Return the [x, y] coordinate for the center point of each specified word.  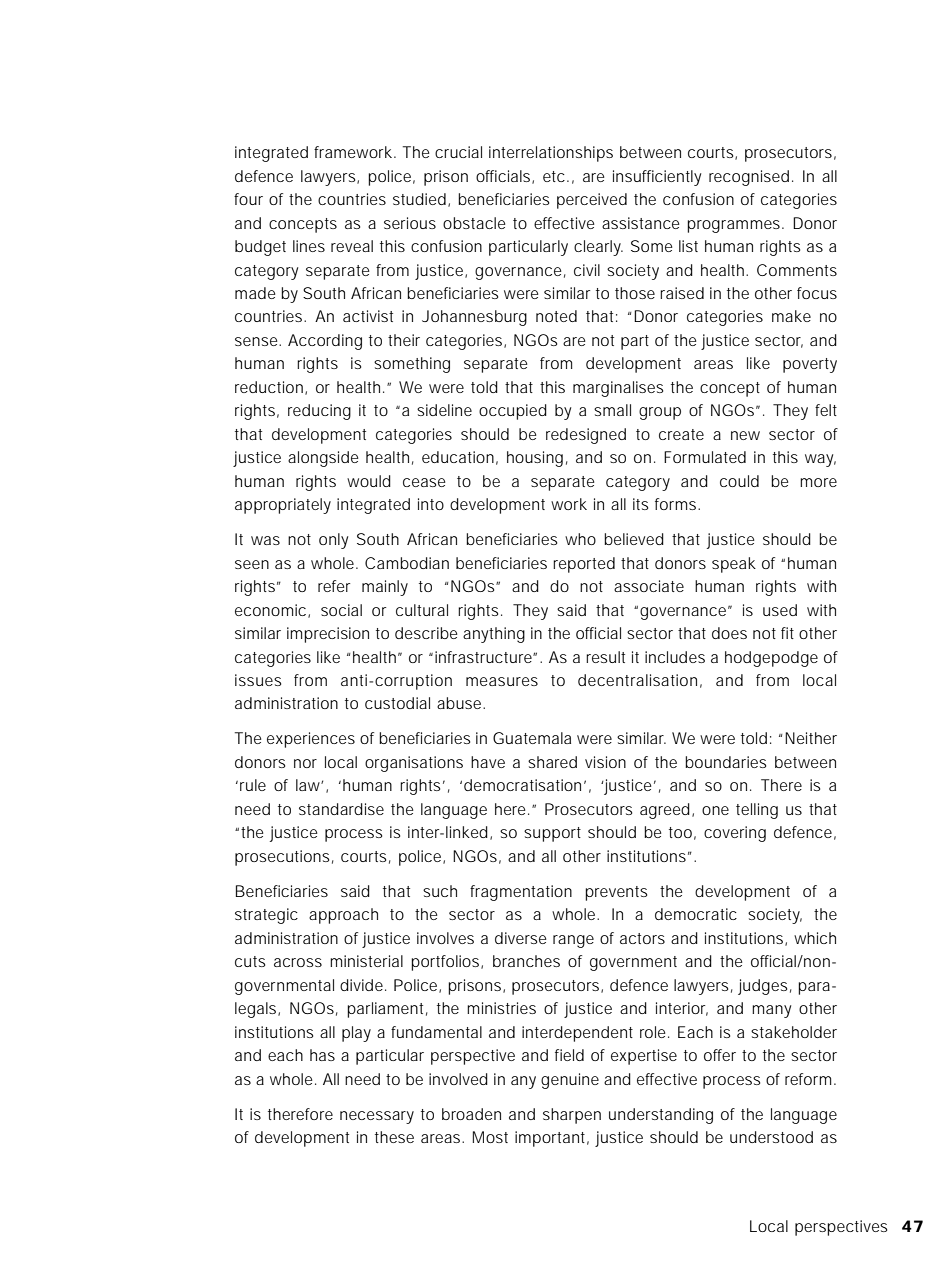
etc [555, 176]
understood [771, 1137]
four [248, 199]
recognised [749, 178]
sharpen [572, 1116]
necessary [377, 1117]
